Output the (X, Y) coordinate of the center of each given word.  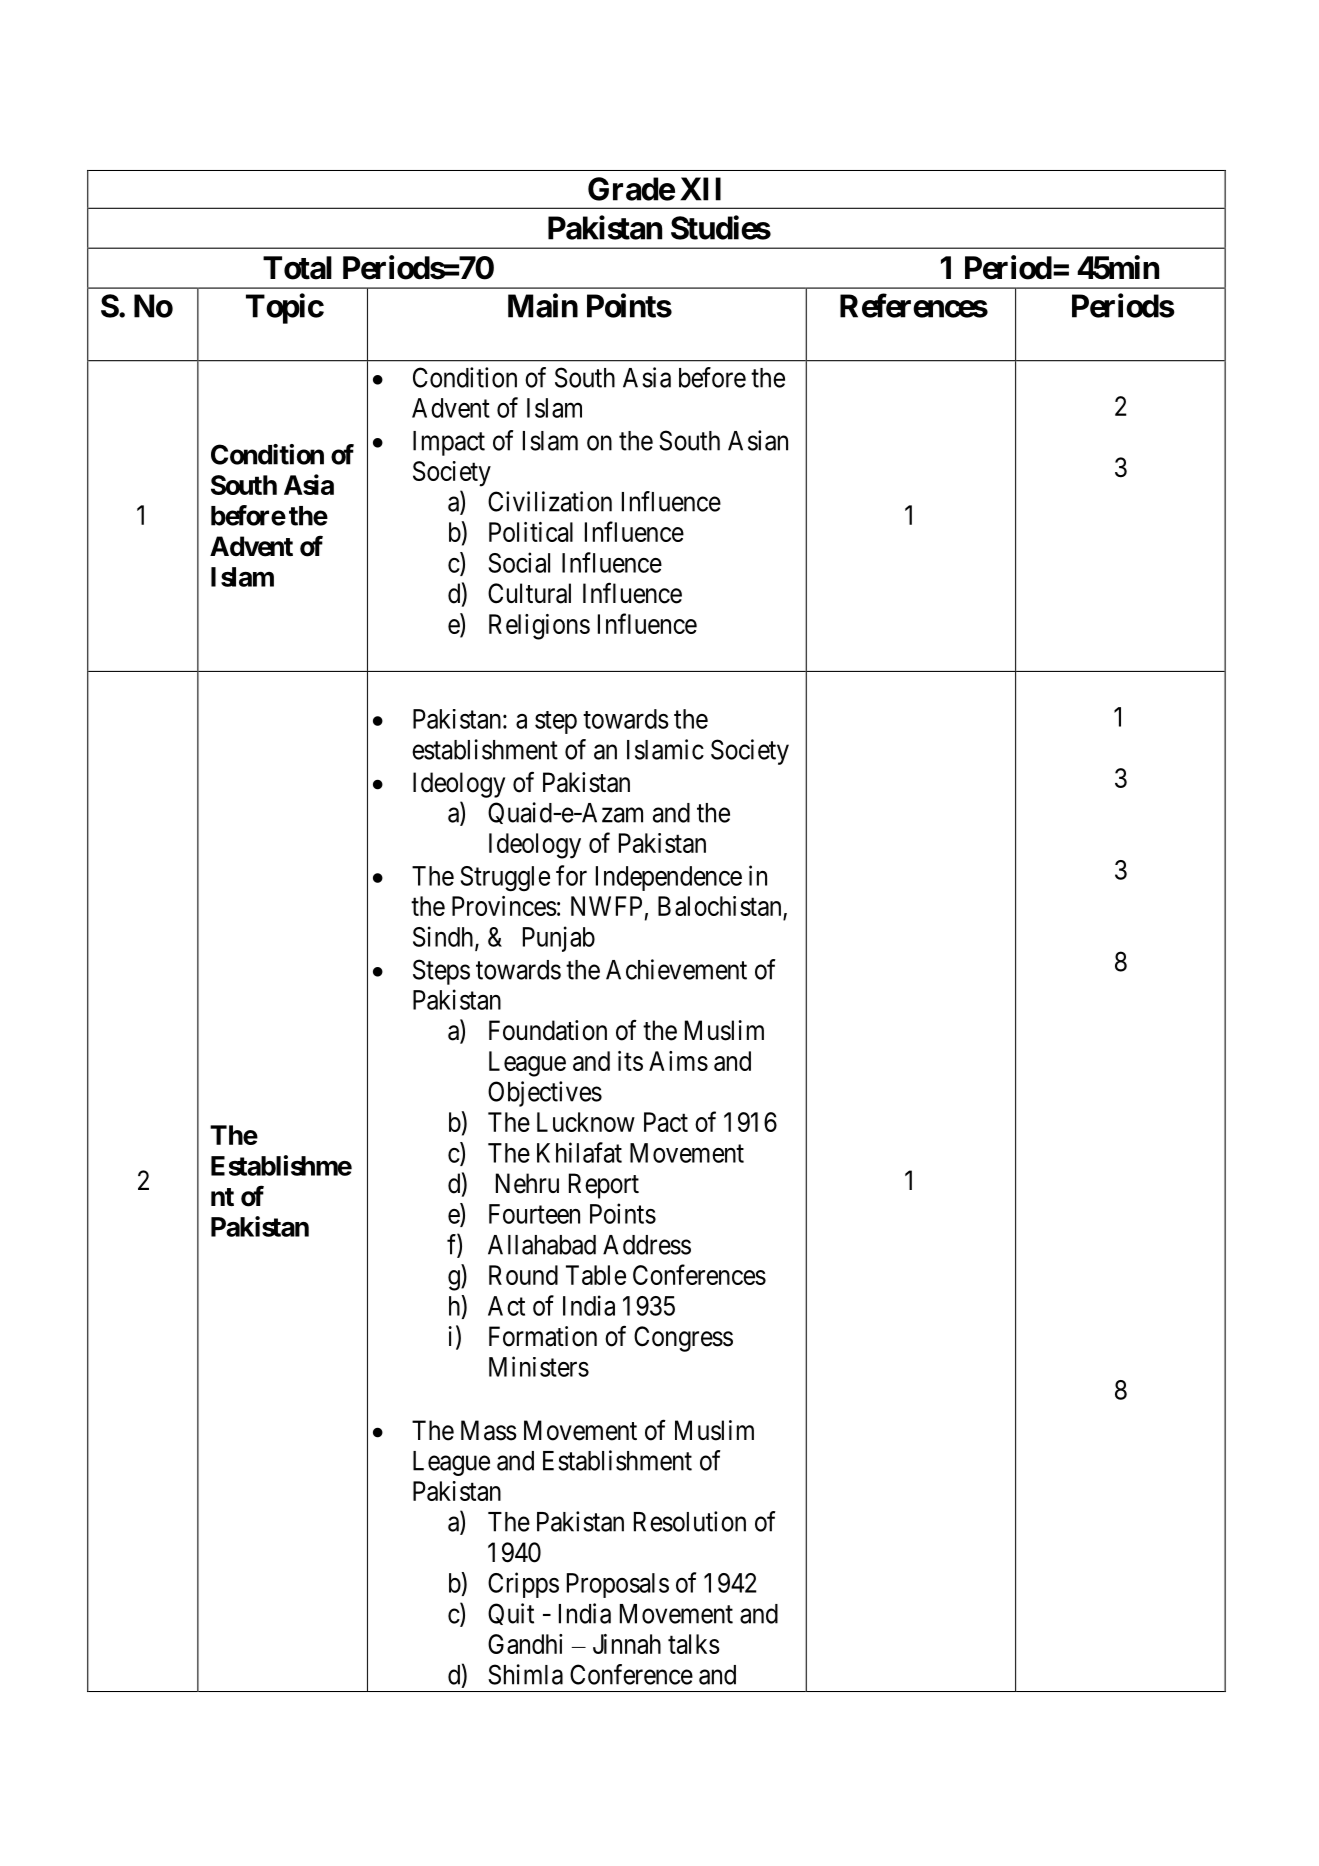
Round (523, 1275)
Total (297, 268)
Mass (489, 1430)
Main (543, 305)
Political (531, 532)
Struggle (505, 879)
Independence (669, 878)
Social (519, 562)
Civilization (550, 501)
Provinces (504, 906)
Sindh (444, 937)
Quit (511, 1614)
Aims (678, 1061)
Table (596, 1275)
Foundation (548, 1030)
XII (700, 189)
